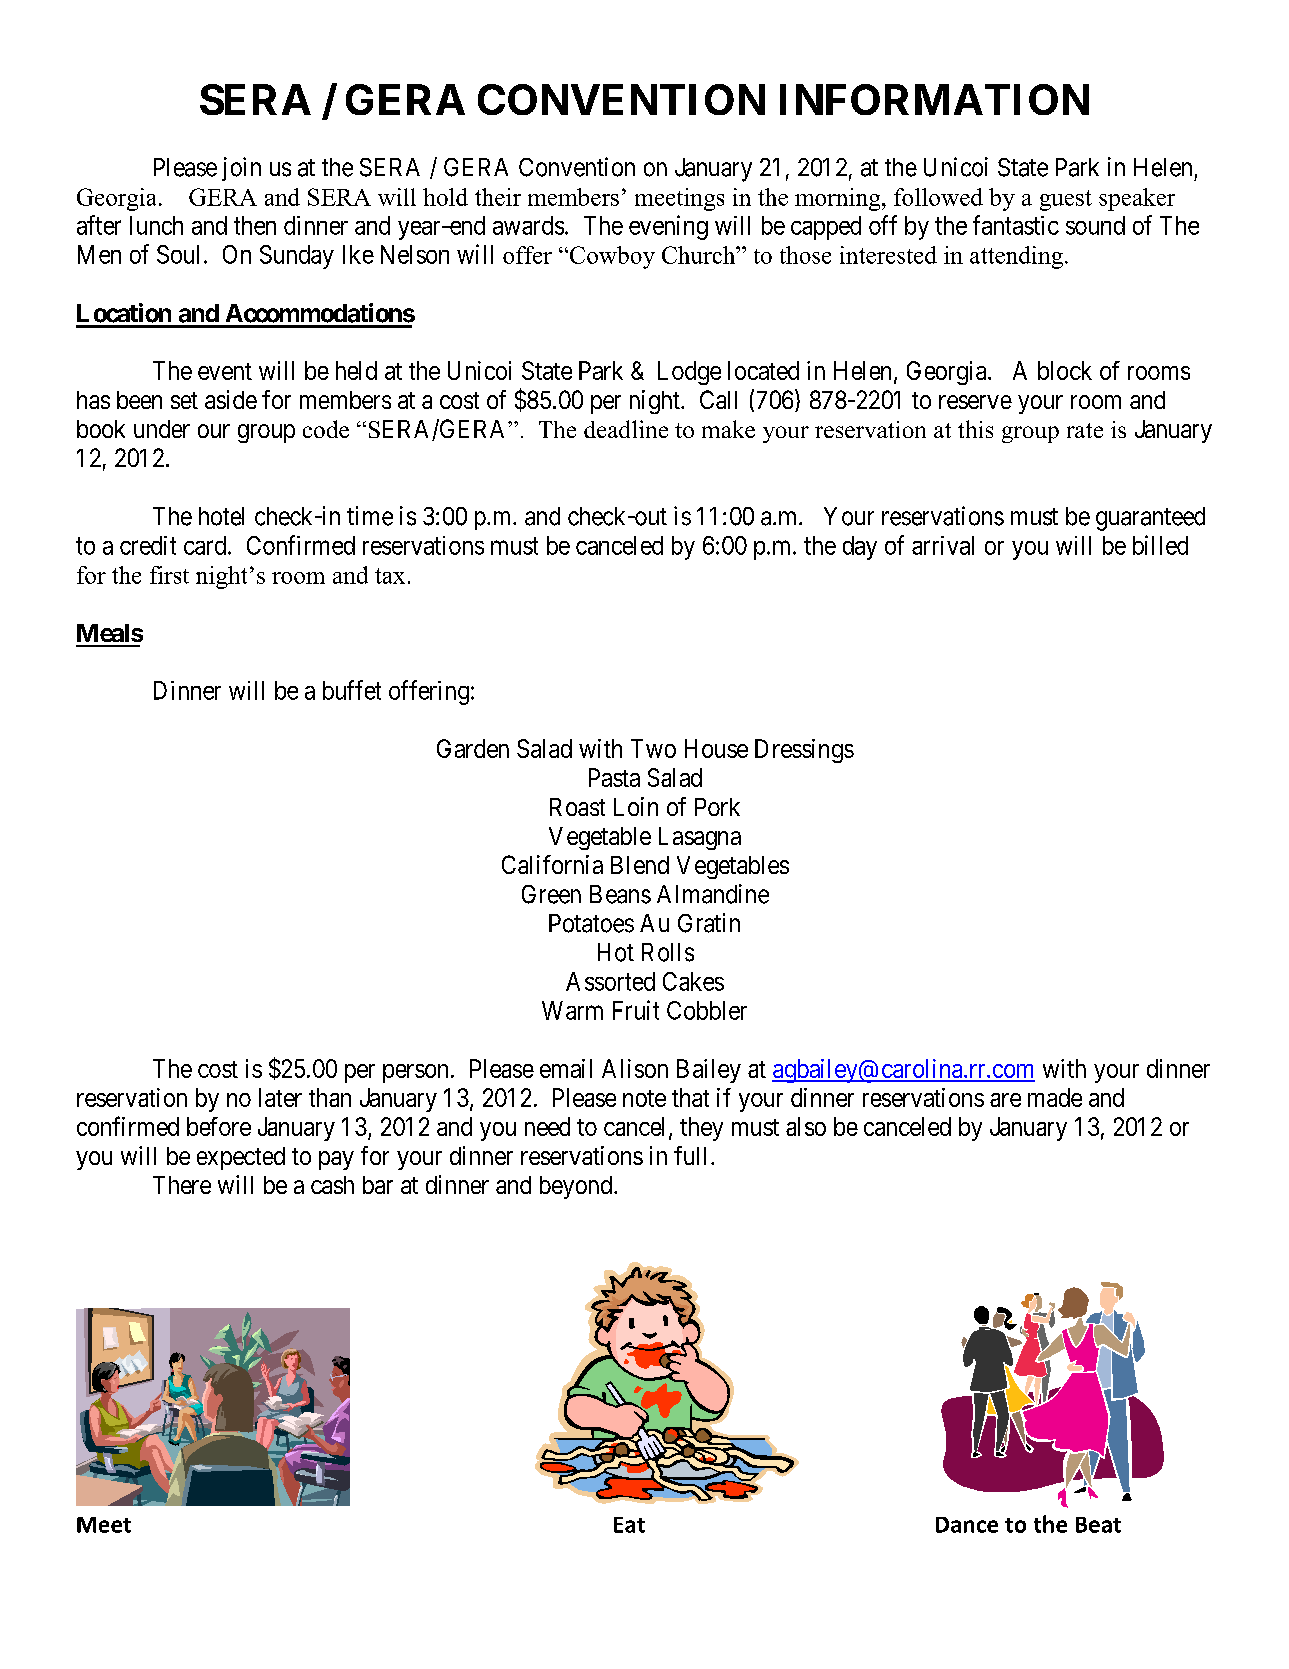  Describe the element at coordinates (1055, 1097) in the screenshot. I see `made` at that location.
